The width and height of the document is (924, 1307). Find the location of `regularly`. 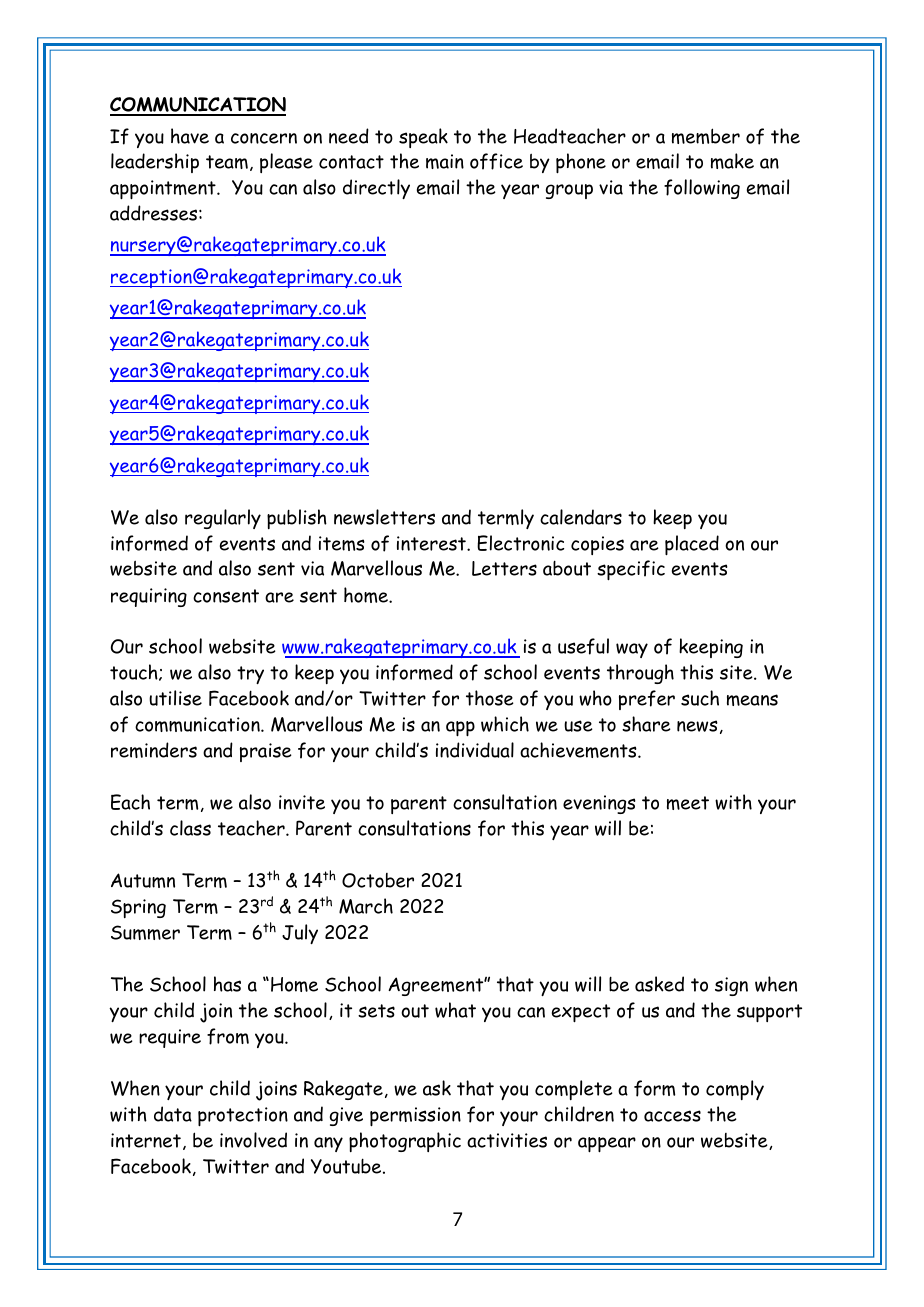

regularly is located at coordinates (223, 519).
